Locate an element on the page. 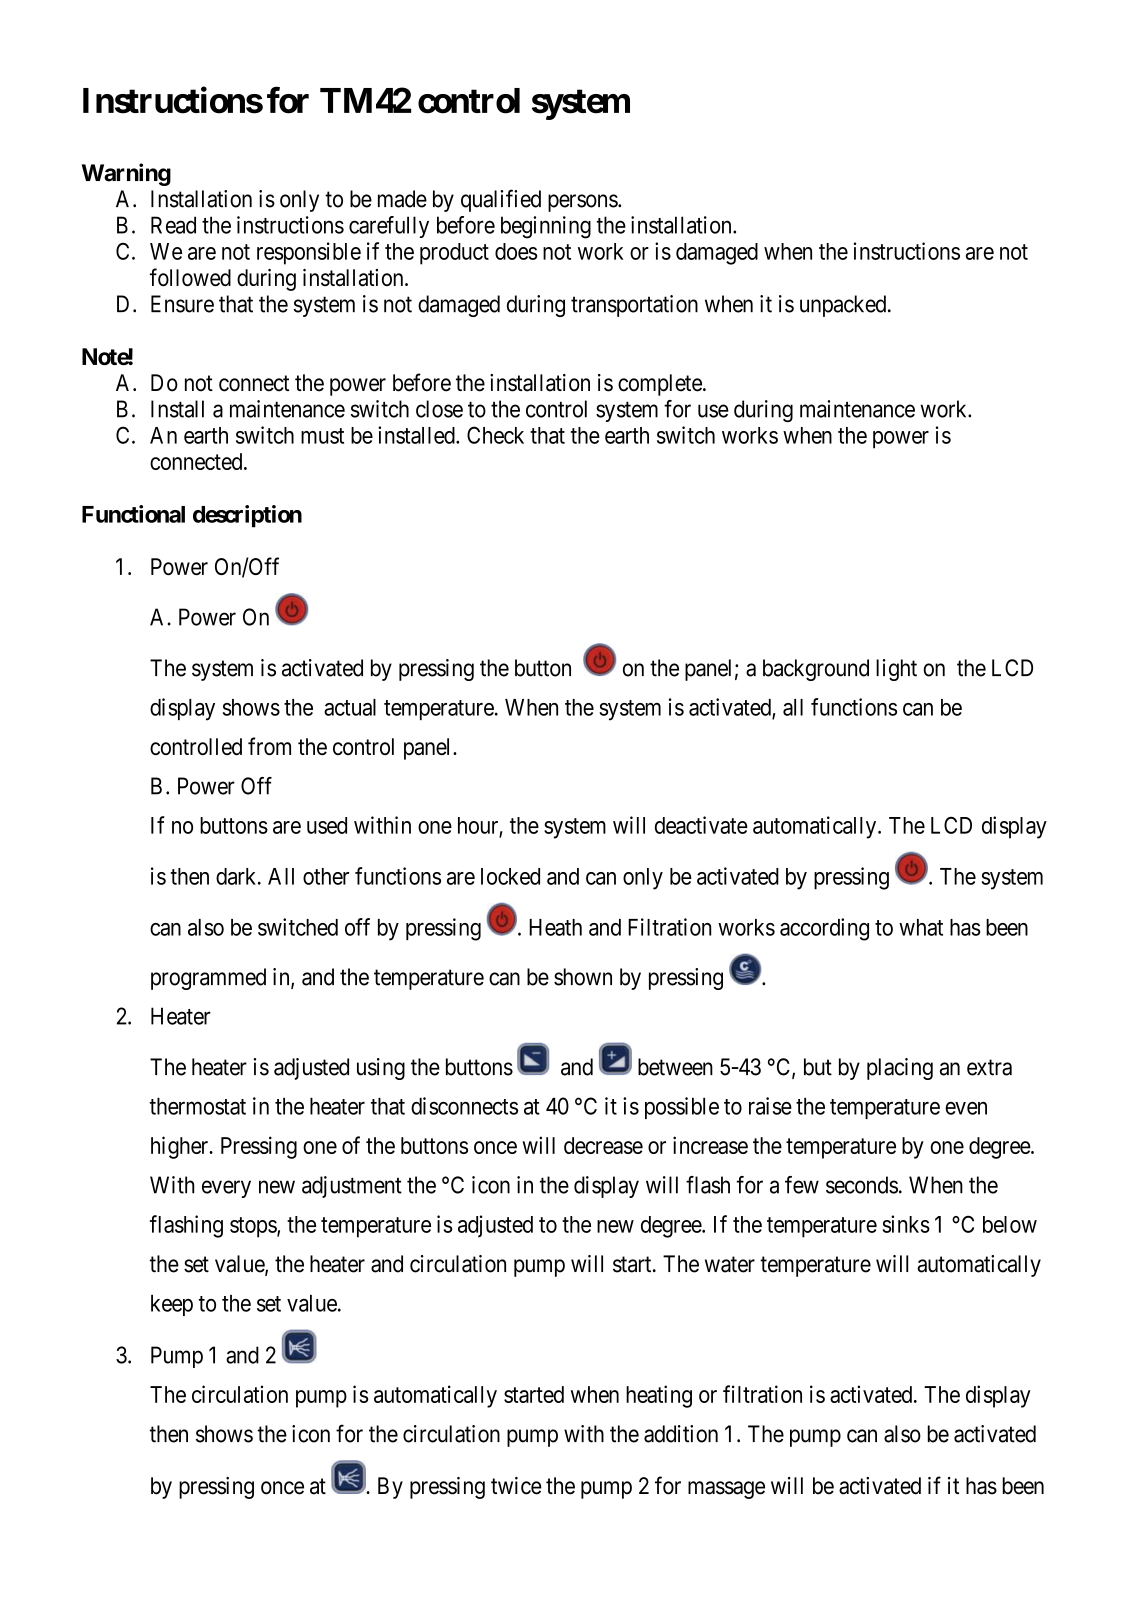 The image size is (1134, 1603). what is located at coordinates (921, 927).
